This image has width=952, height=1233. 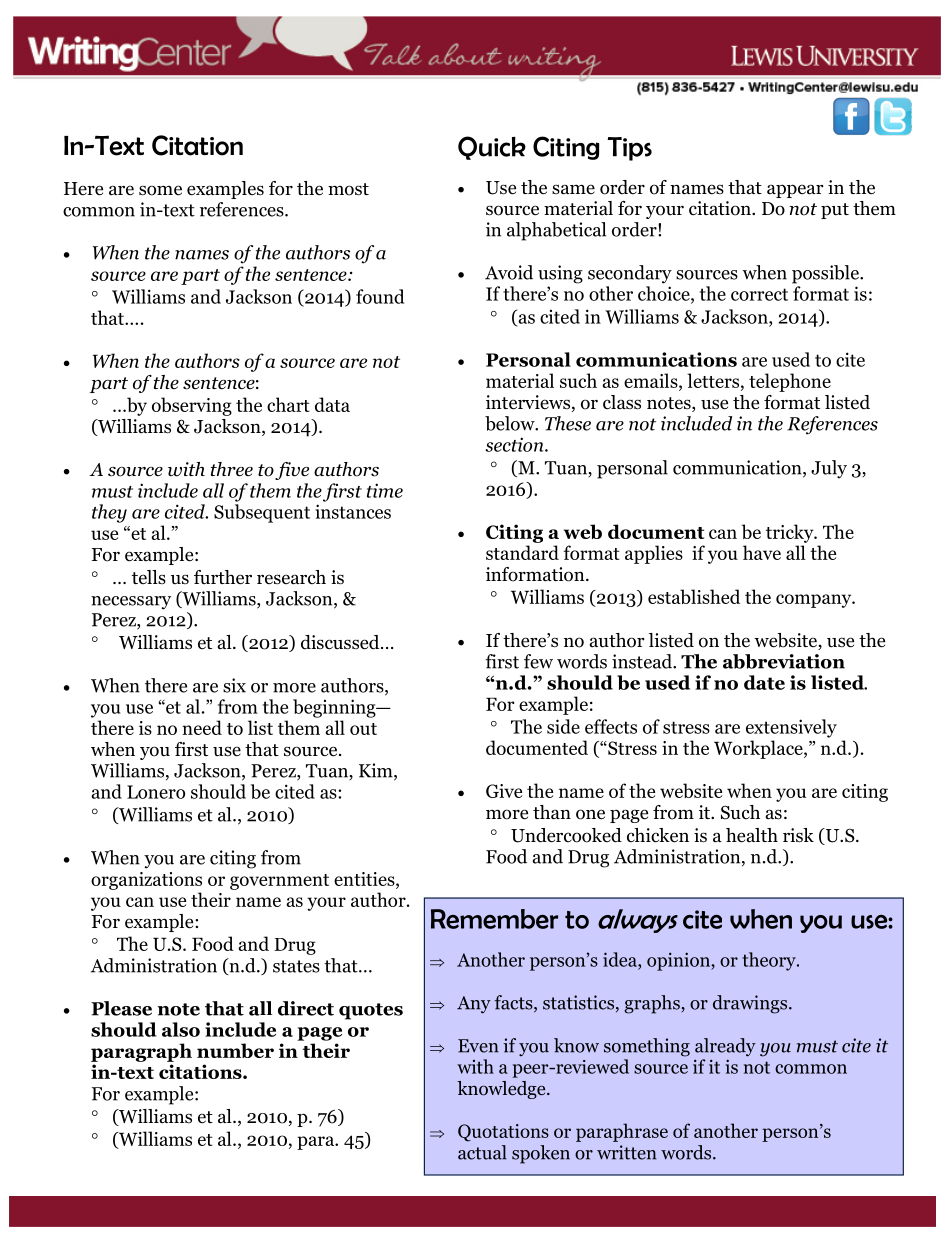 What do you see at coordinates (790, 382) in the image?
I see `telephone` at bounding box center [790, 382].
